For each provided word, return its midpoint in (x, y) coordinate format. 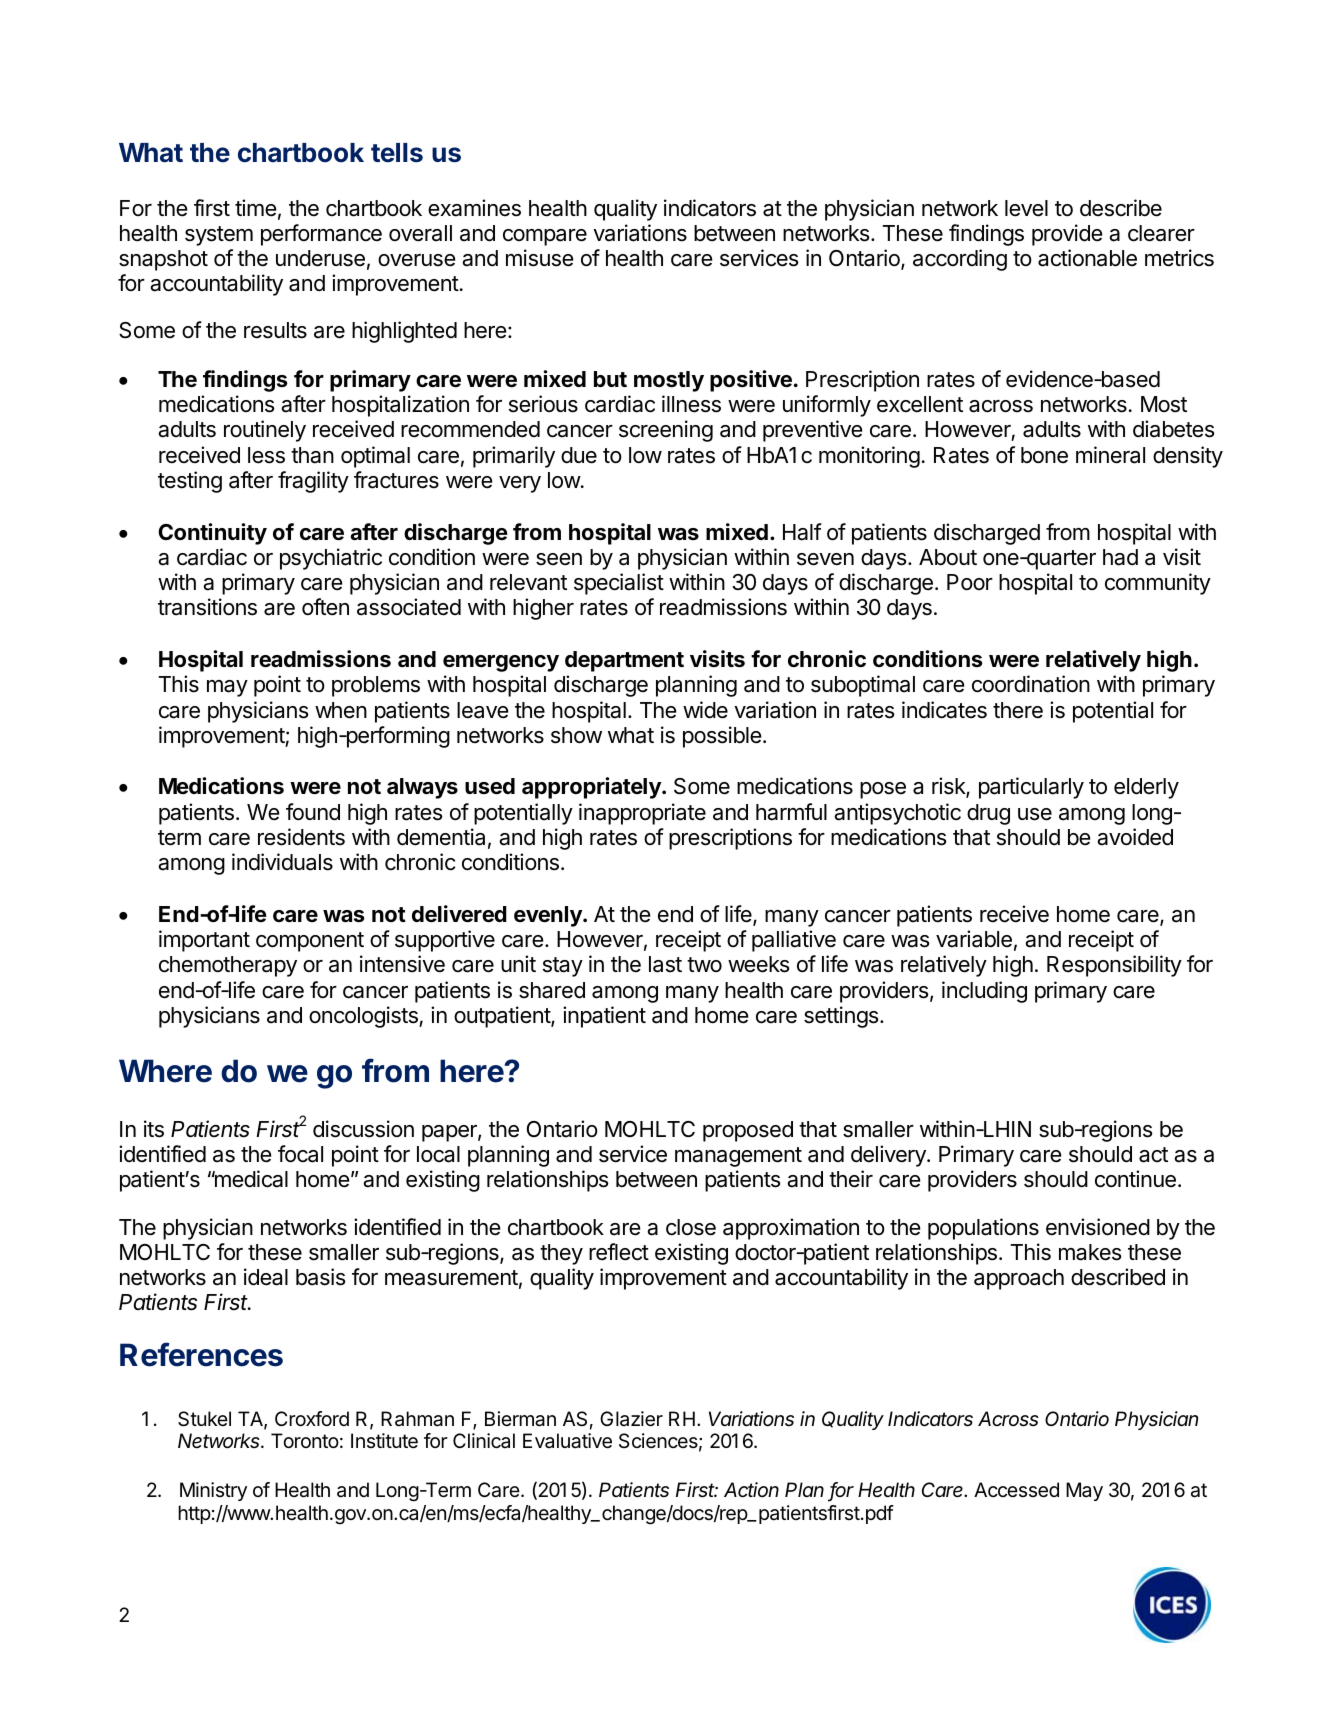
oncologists (364, 1017)
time (255, 208)
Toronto (305, 1440)
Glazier (631, 1419)
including (984, 992)
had (1120, 557)
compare (545, 237)
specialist (619, 584)
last (665, 964)
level (1026, 208)
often (325, 607)
